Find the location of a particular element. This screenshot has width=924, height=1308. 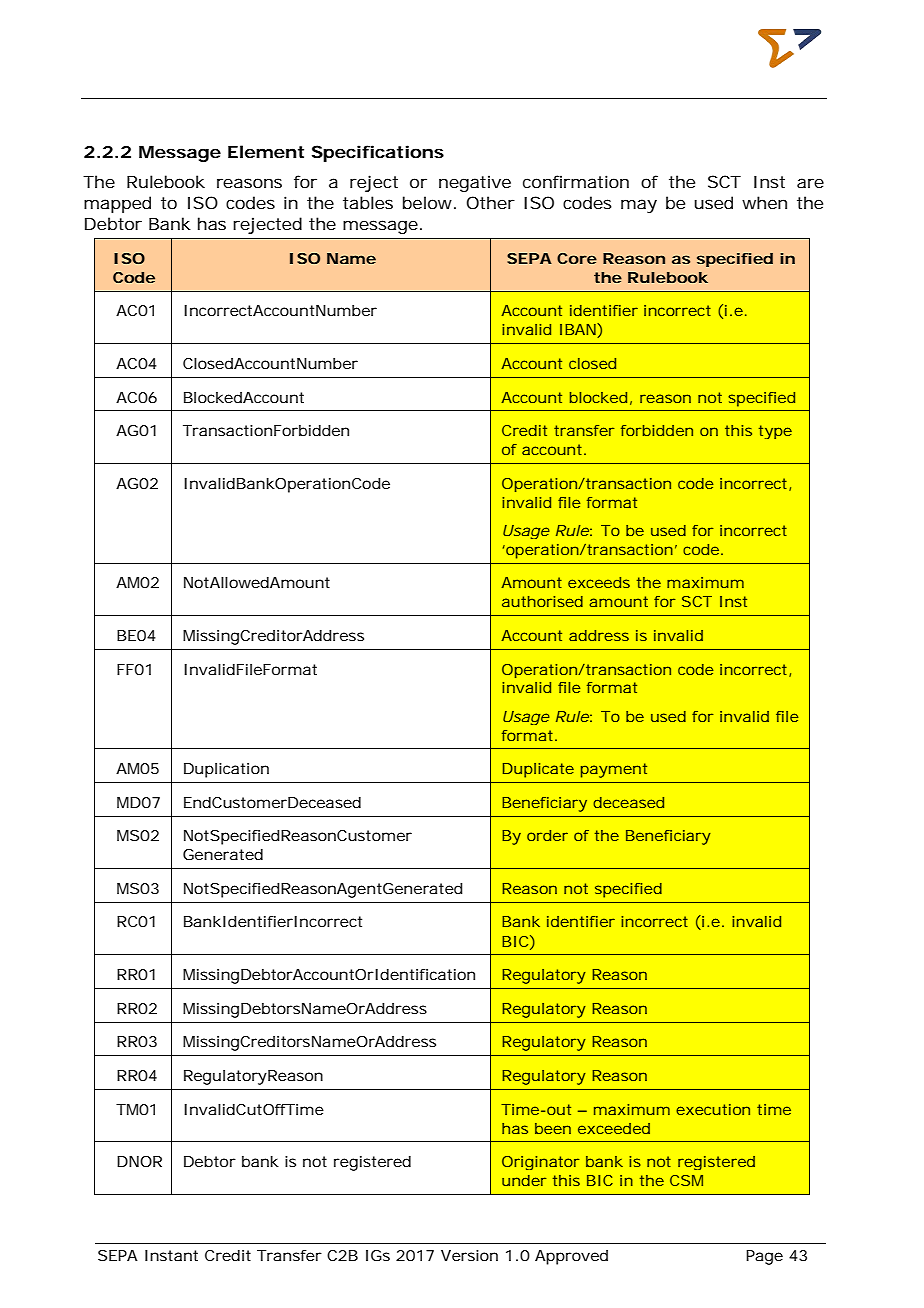

under is located at coordinates (524, 1180).
